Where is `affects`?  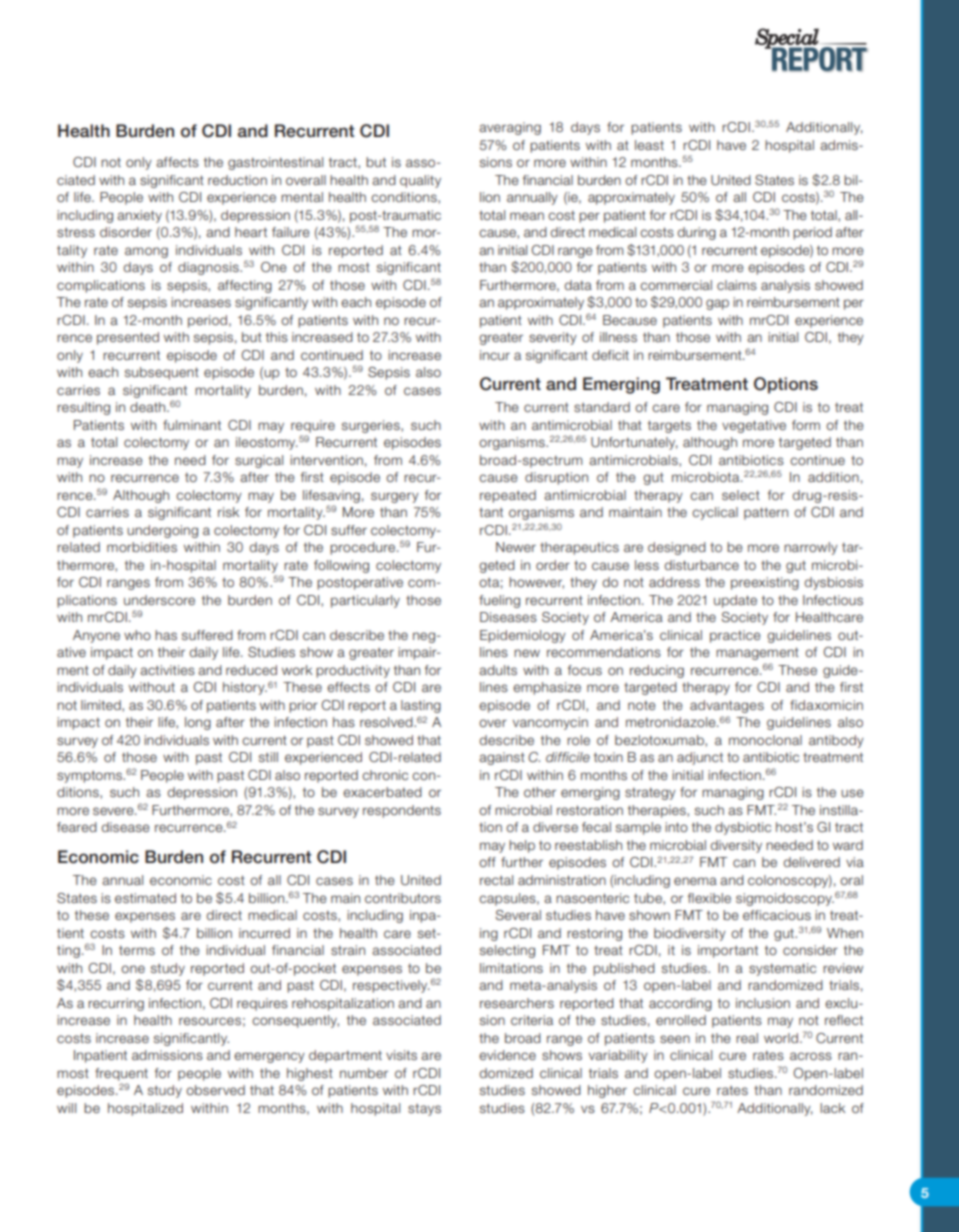
affects is located at coordinates (177, 162).
